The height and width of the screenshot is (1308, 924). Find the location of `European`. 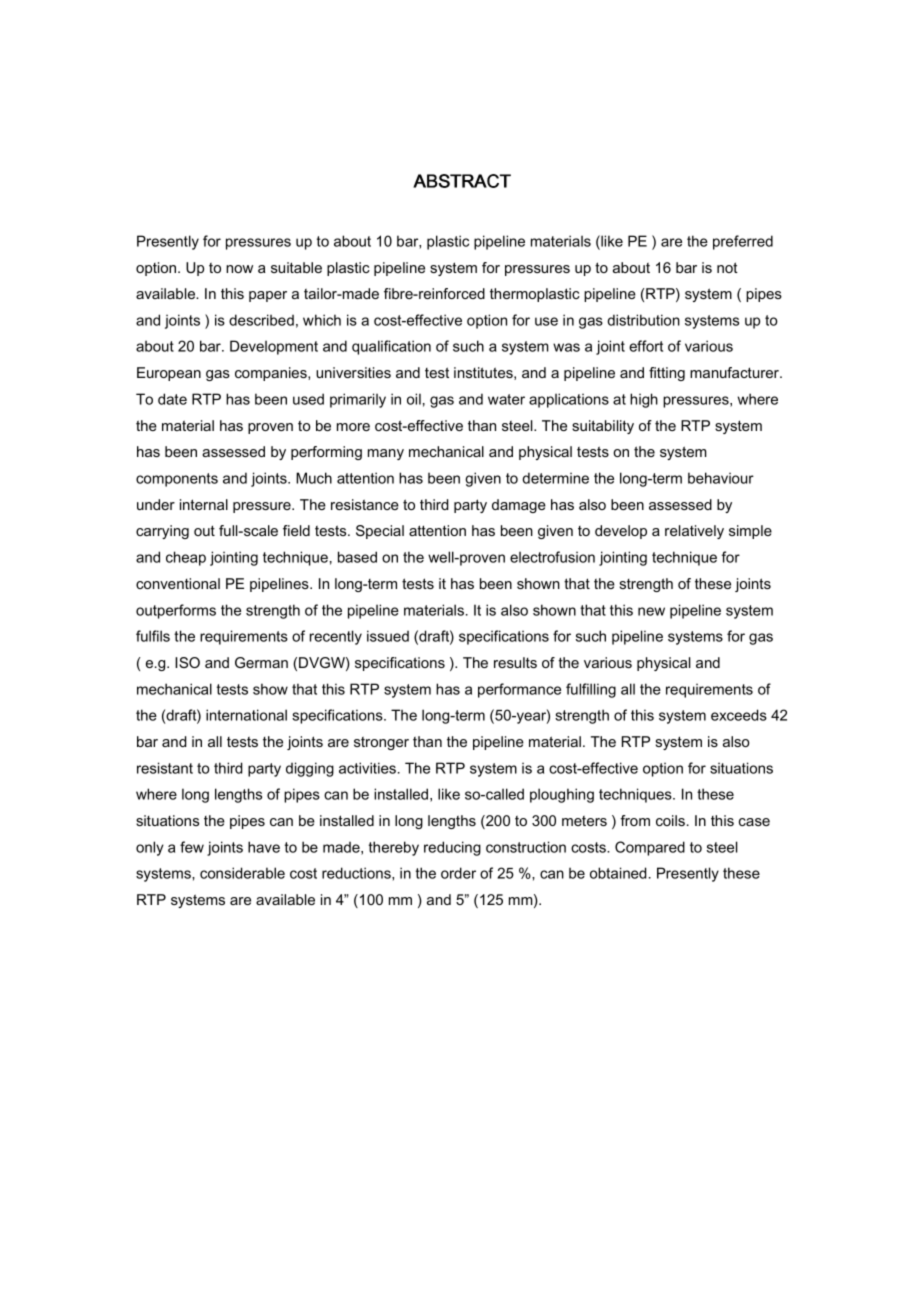

European is located at coordinates (169, 374).
